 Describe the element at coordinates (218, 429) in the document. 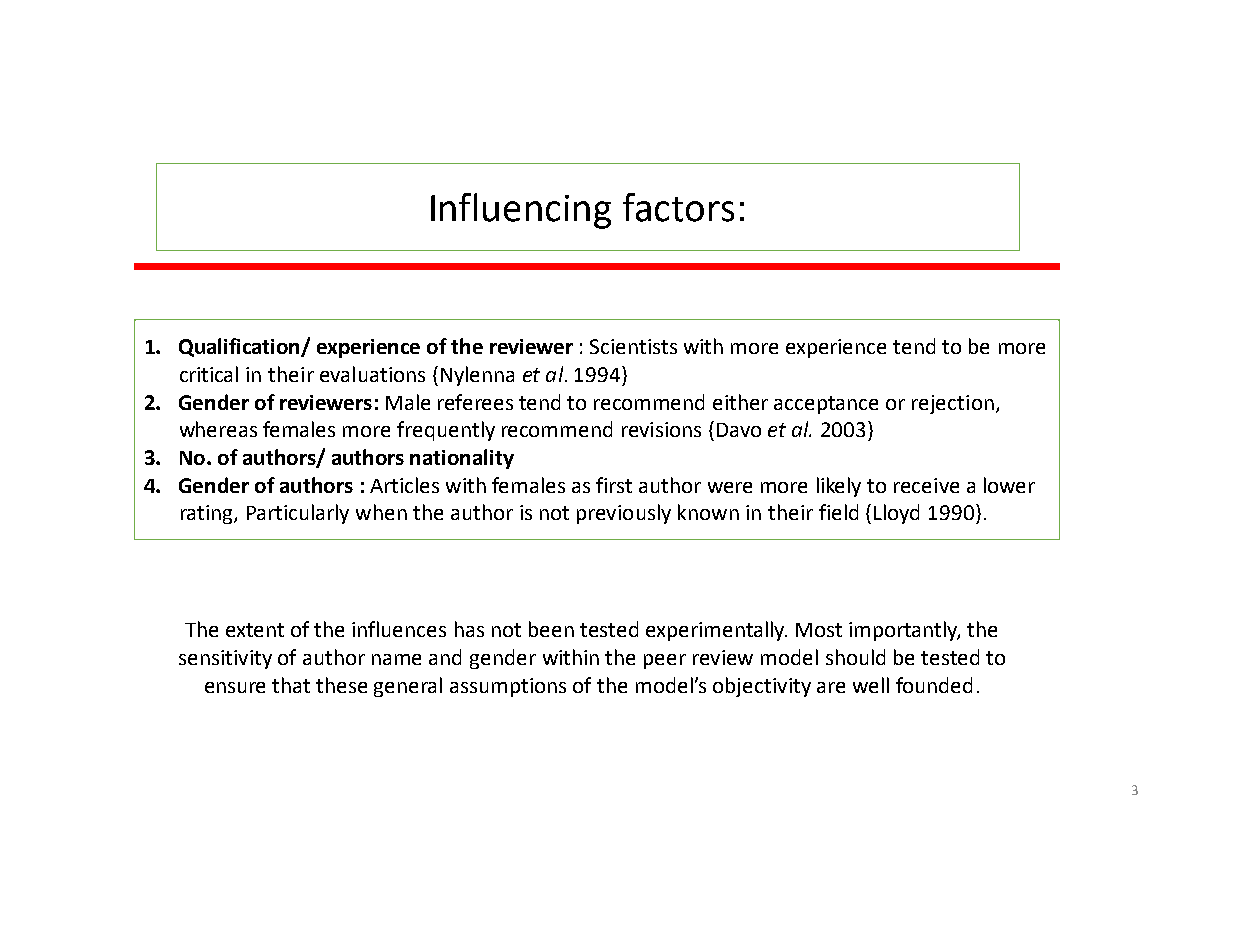

I see `whereas` at that location.
